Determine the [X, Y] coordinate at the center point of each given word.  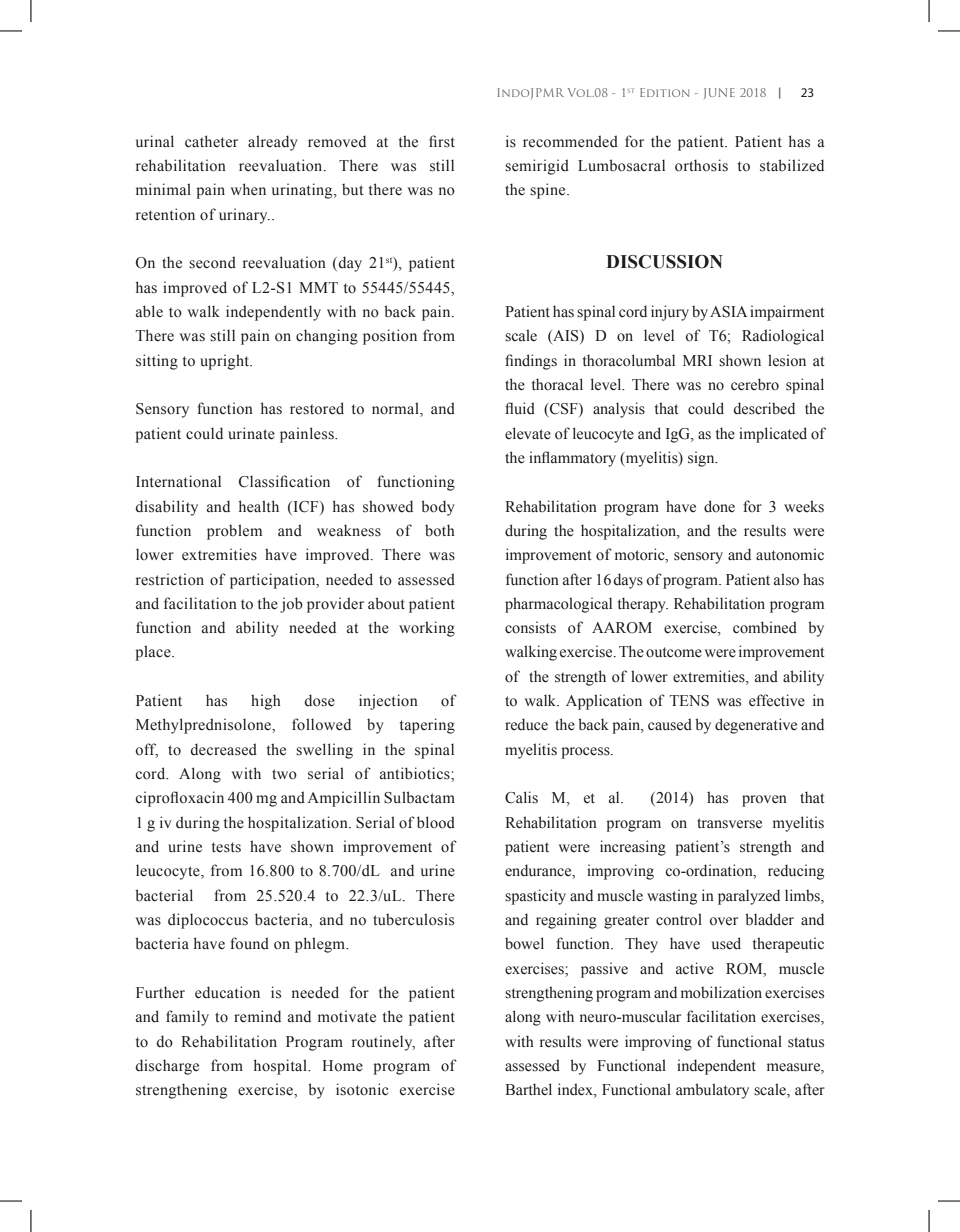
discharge [167, 1067]
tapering [427, 726]
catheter [211, 141]
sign [702, 459]
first [442, 141]
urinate [251, 433]
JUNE [719, 93]
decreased [223, 749]
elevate [528, 433]
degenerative [756, 726]
